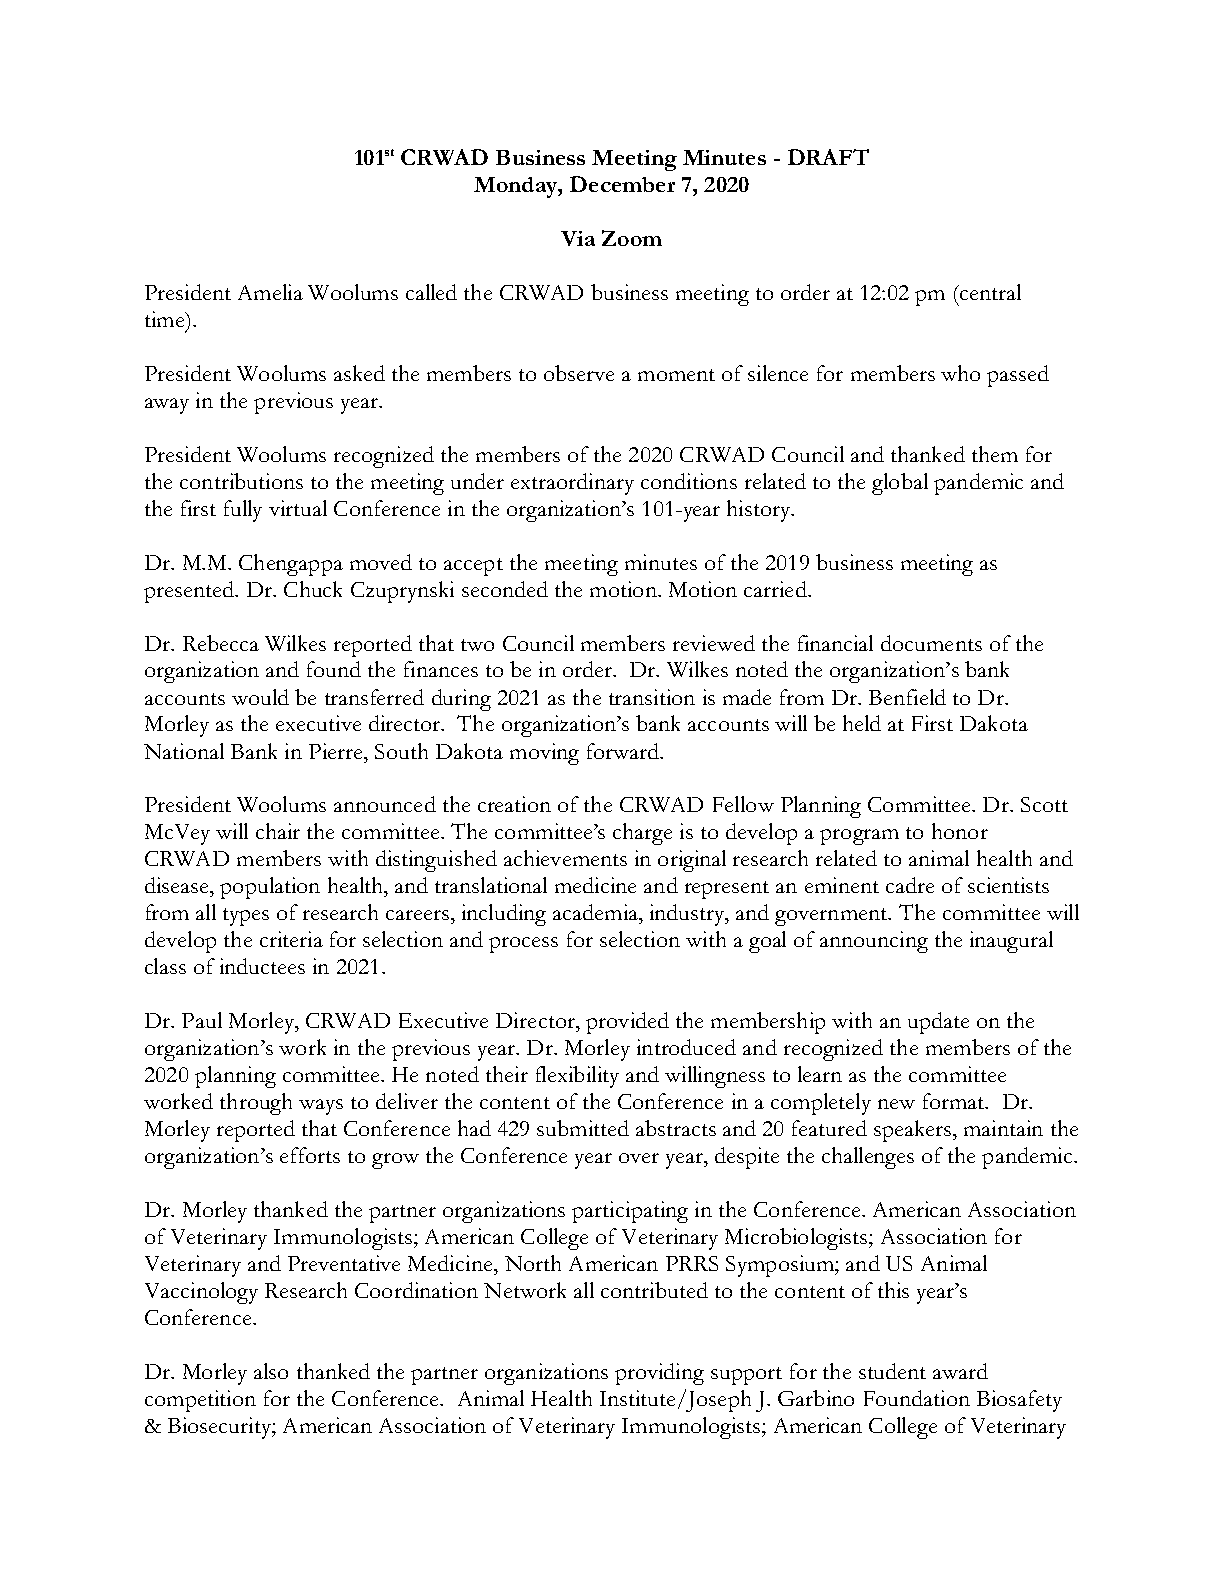  What do you see at coordinates (577, 1077) in the screenshot?
I see `flexibility` at bounding box center [577, 1077].
